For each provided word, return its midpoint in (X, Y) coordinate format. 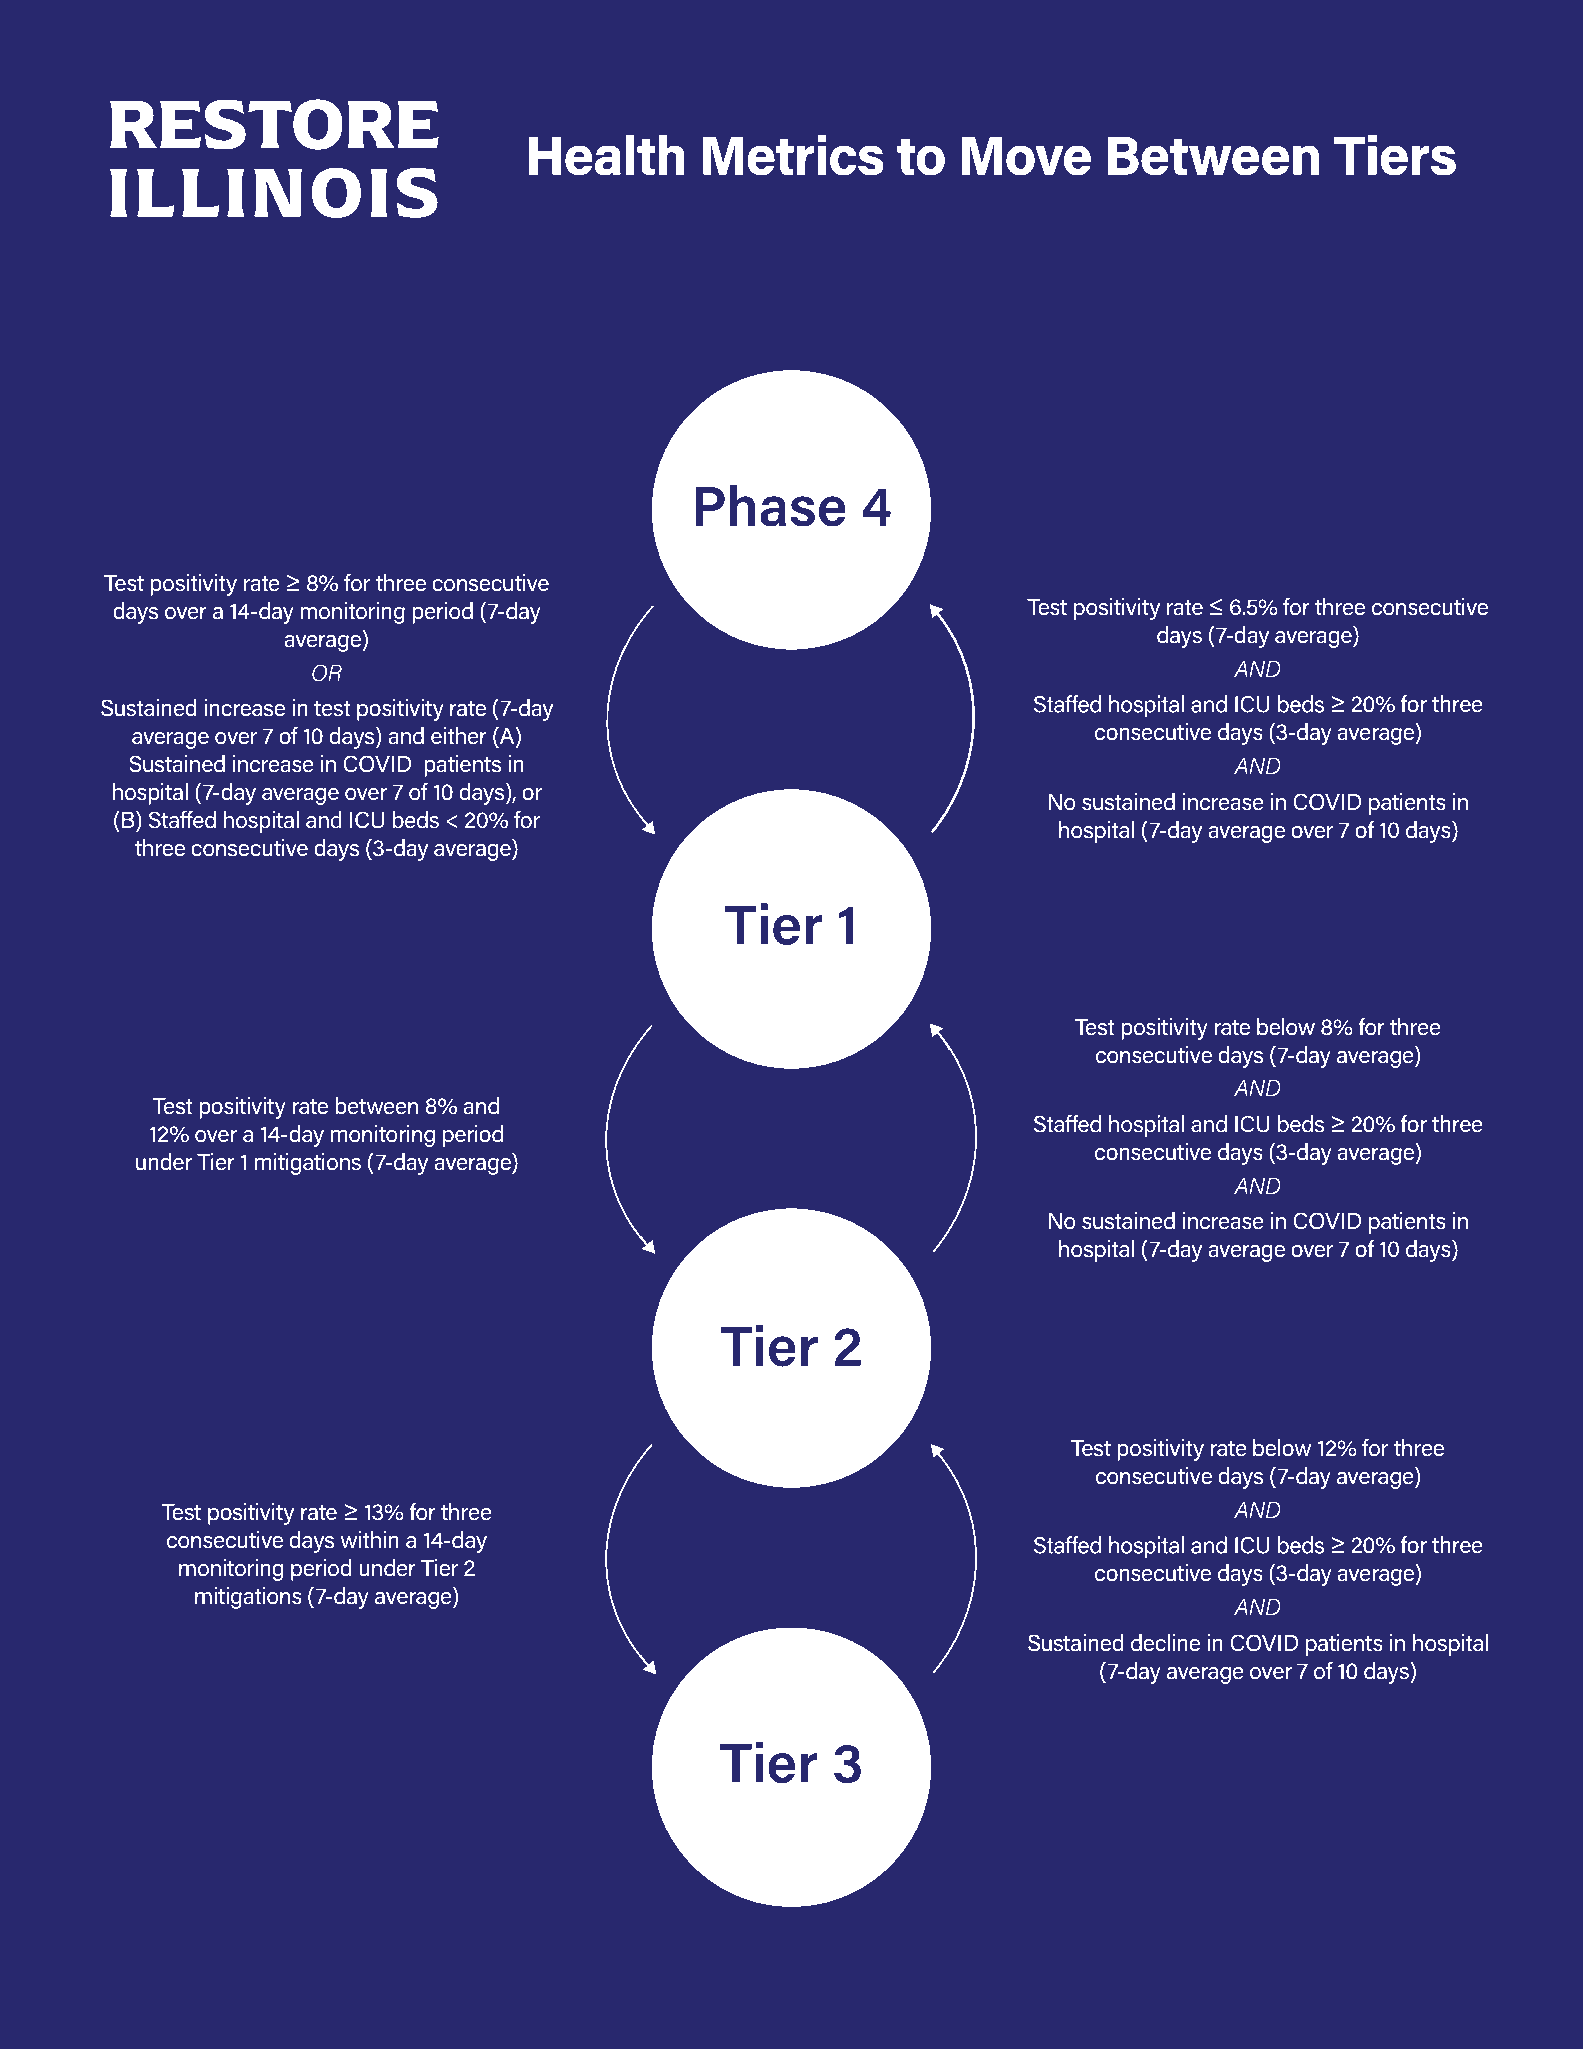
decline (1165, 1643)
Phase (770, 506)
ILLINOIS (274, 193)
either (459, 736)
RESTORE (274, 124)
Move (1026, 156)
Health (606, 155)
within (369, 1539)
